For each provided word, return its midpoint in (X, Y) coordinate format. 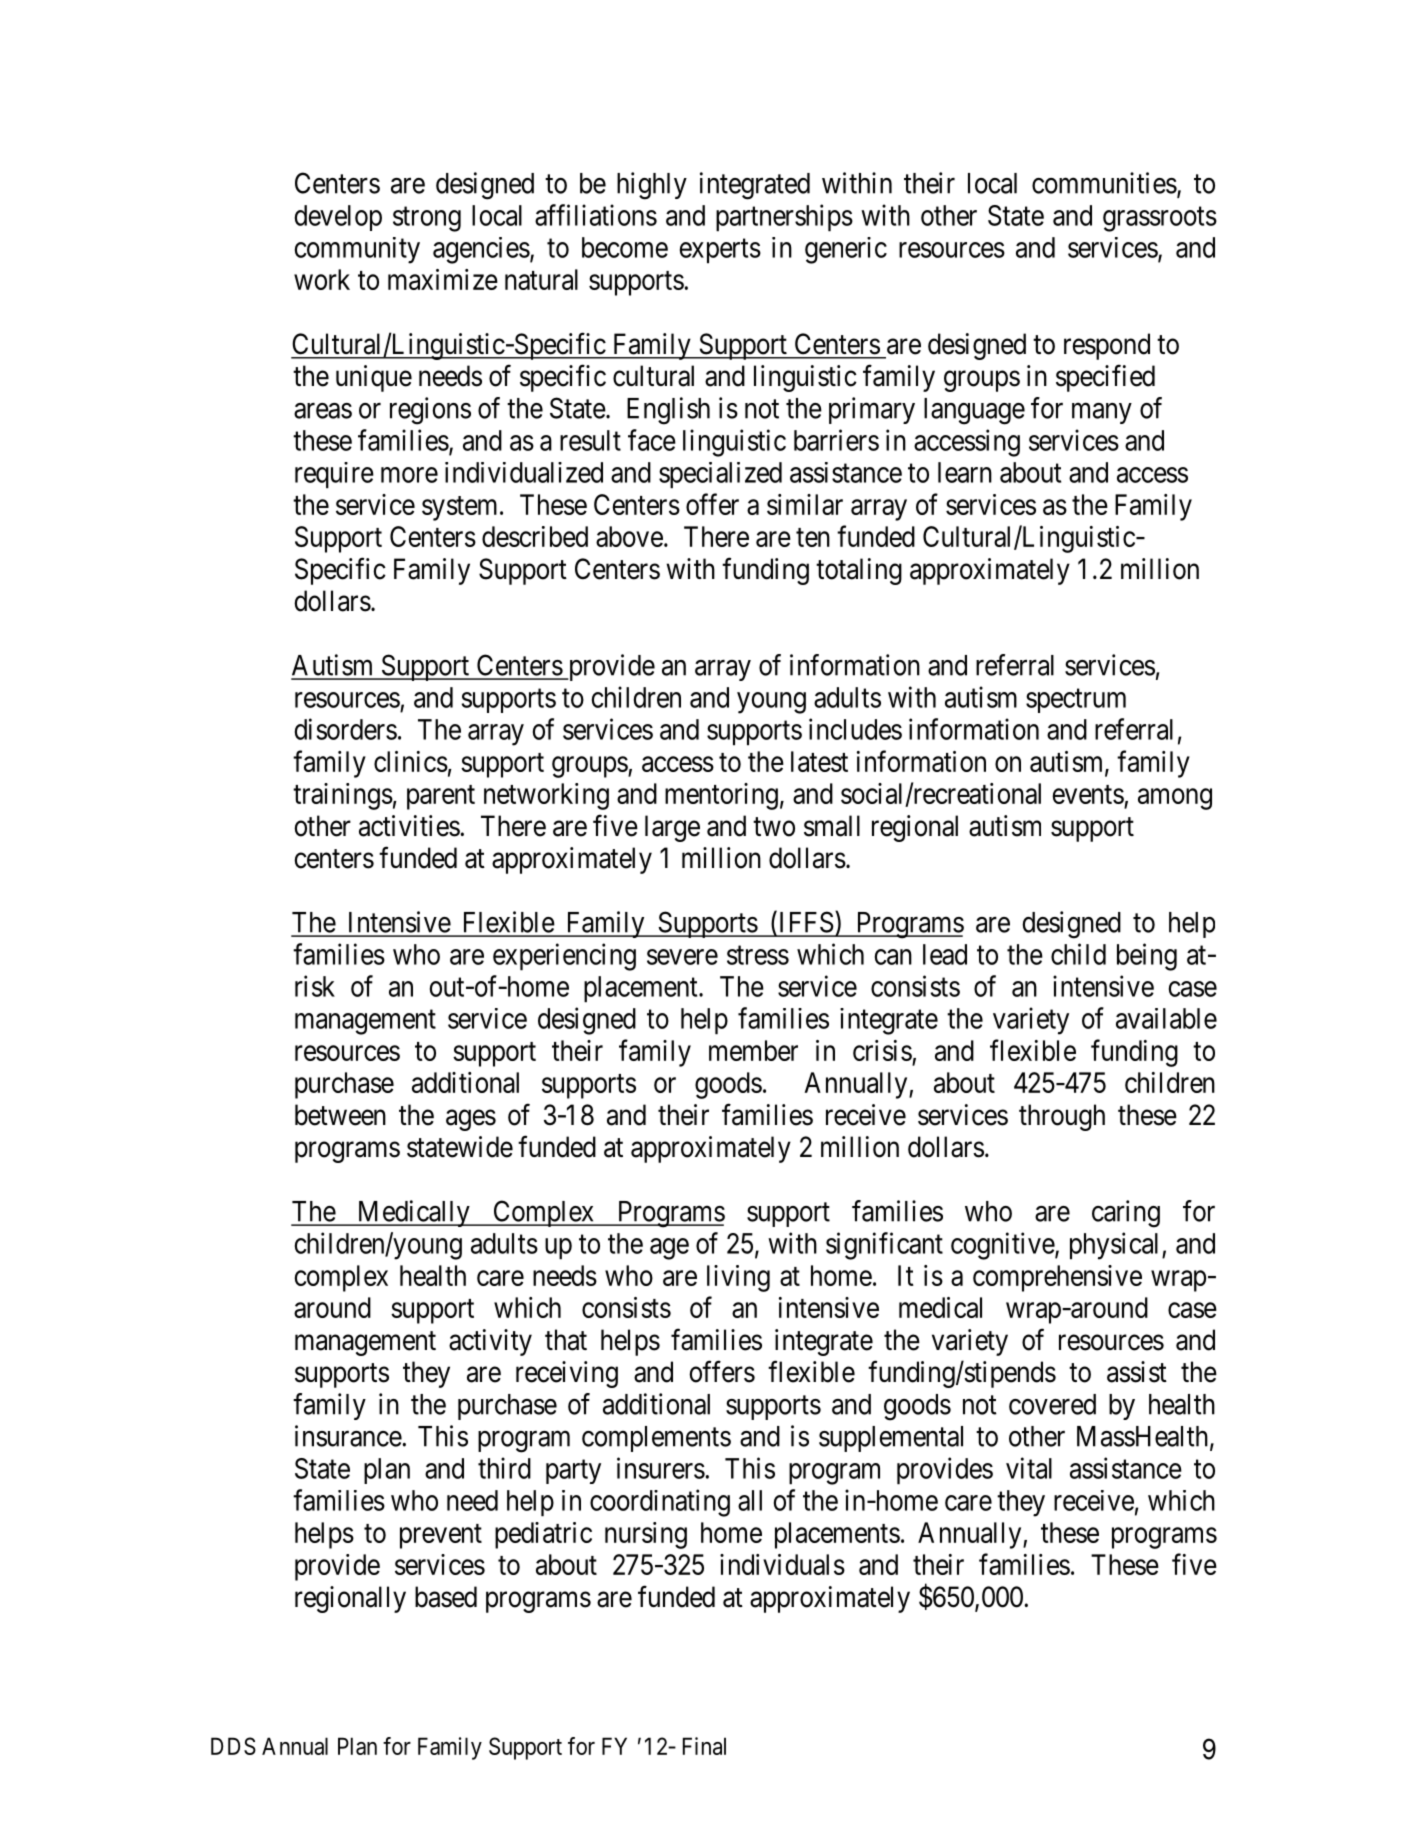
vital (1029, 1468)
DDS (233, 1746)
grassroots (1160, 219)
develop (338, 218)
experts (720, 251)
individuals (782, 1564)
